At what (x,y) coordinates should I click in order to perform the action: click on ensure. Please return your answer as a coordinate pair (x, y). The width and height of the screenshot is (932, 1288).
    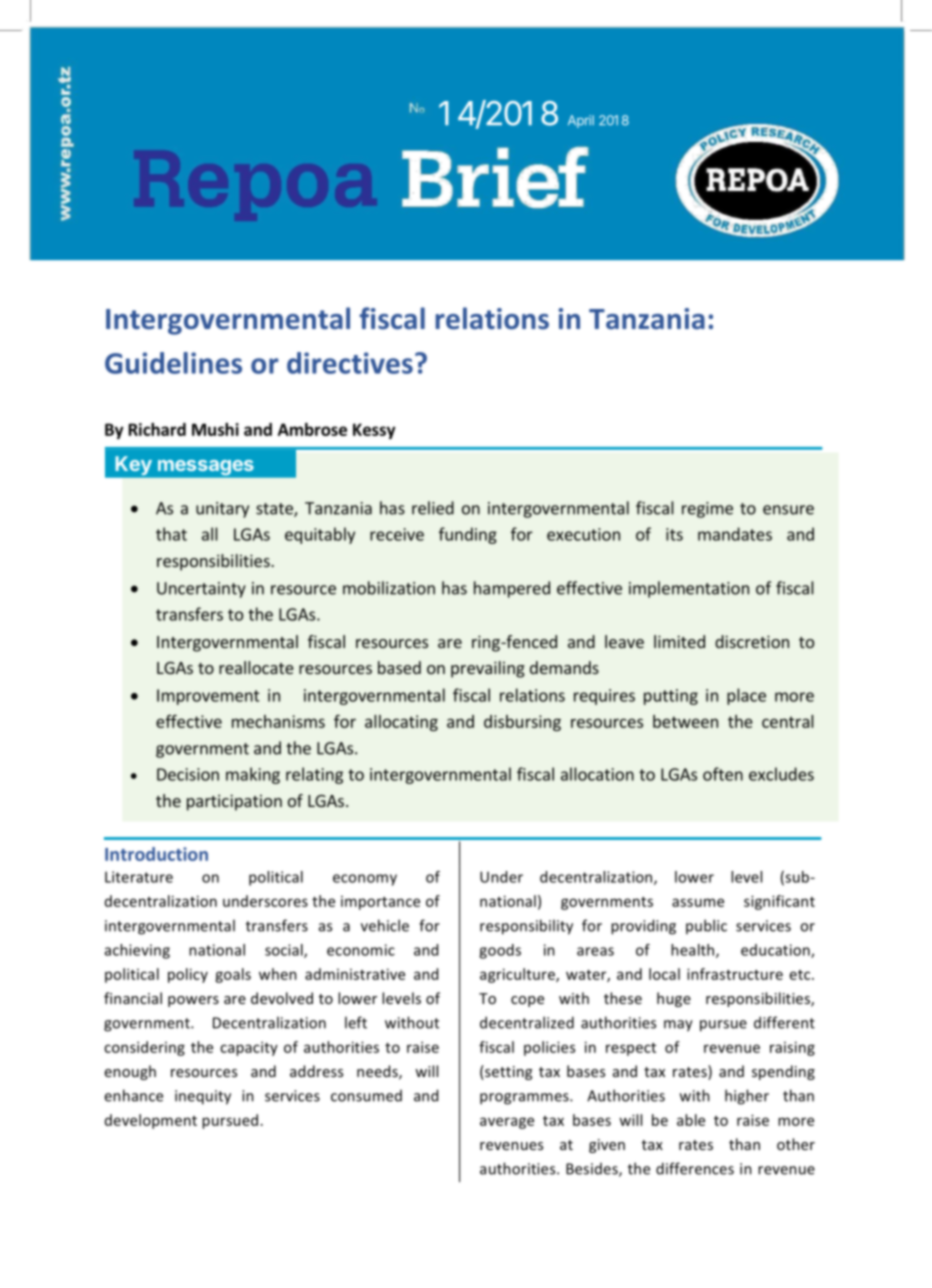
    Looking at the image, I should click on (788, 510).
